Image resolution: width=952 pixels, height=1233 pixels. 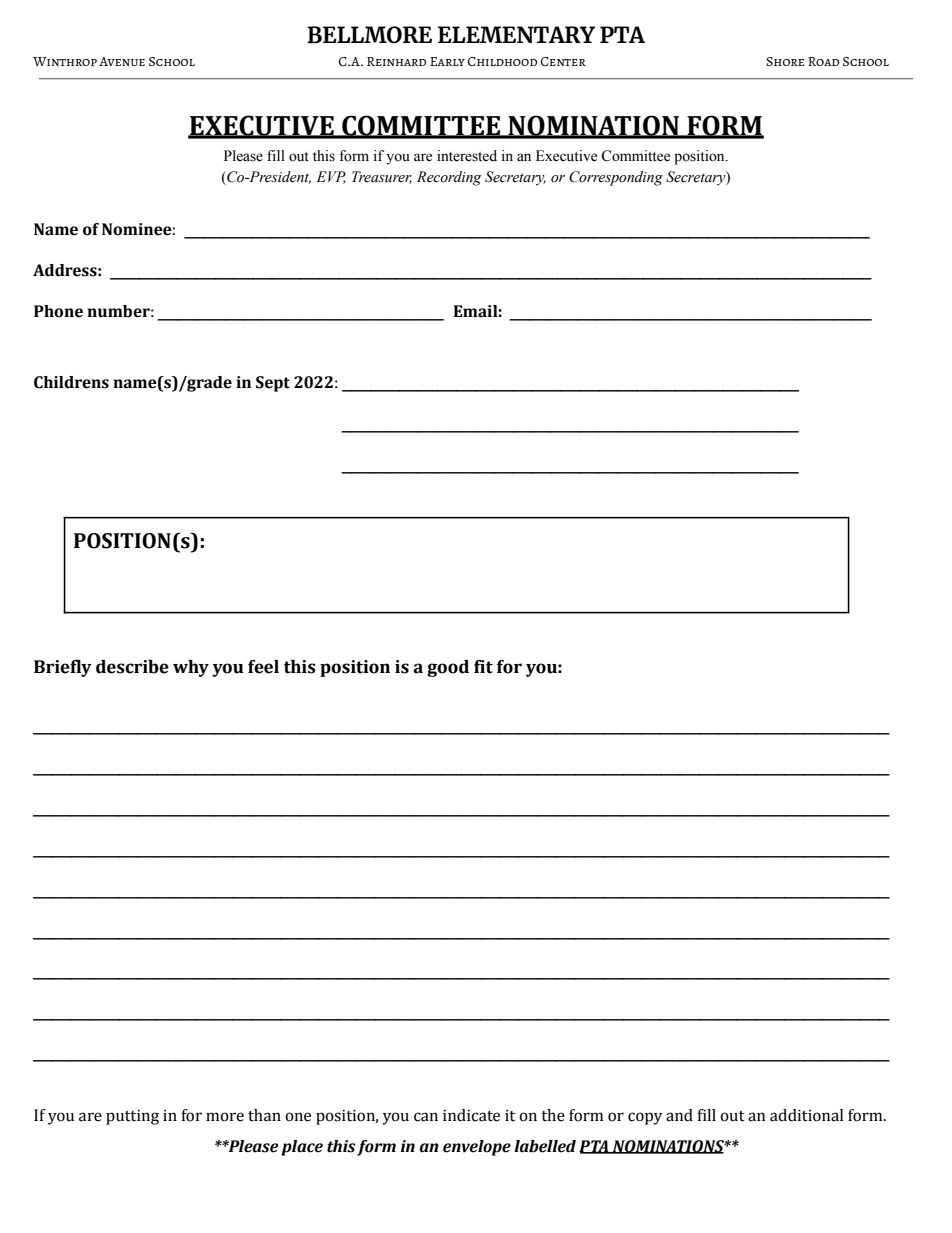 What do you see at coordinates (426, 1117) in the screenshot?
I see `can` at bounding box center [426, 1117].
